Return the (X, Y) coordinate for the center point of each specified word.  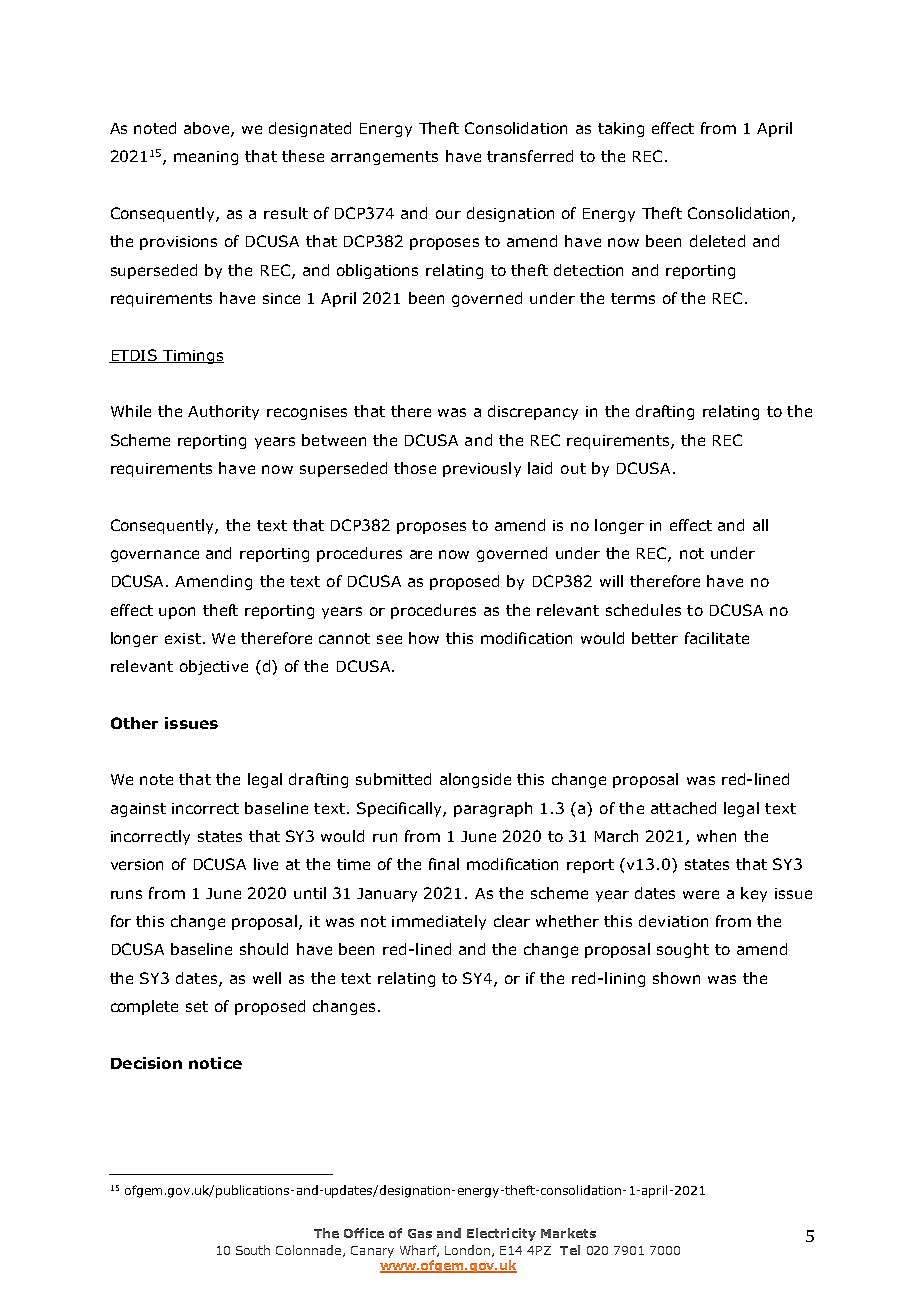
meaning (206, 158)
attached (683, 808)
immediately (439, 922)
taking (621, 129)
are (421, 554)
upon (177, 613)
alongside (475, 780)
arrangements (384, 158)
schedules (643, 610)
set (197, 1006)
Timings (192, 357)
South (253, 1250)
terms (633, 298)
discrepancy (533, 412)
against (138, 810)
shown (676, 978)
